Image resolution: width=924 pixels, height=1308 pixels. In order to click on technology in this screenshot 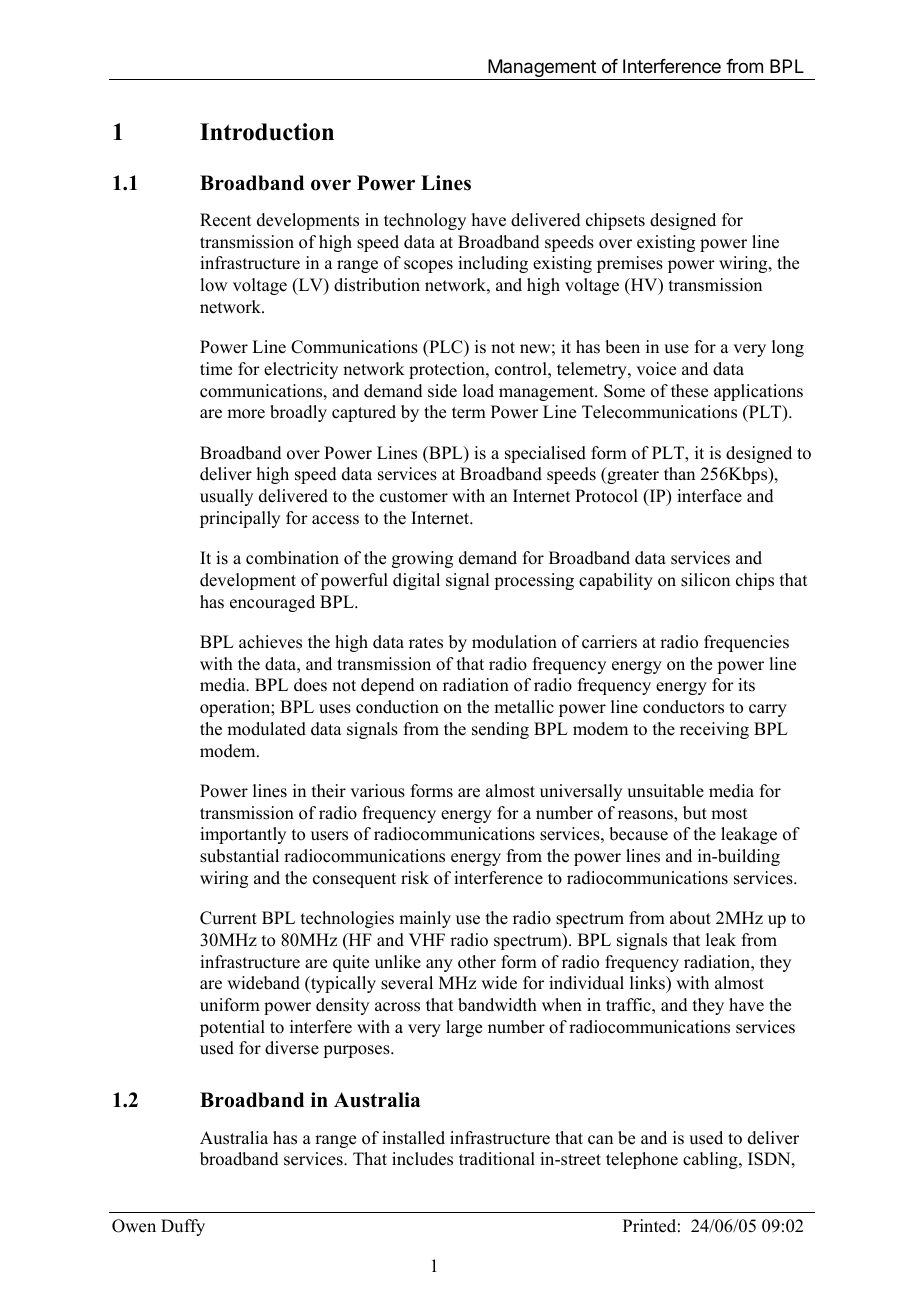, I will do `click(425, 221)`.
